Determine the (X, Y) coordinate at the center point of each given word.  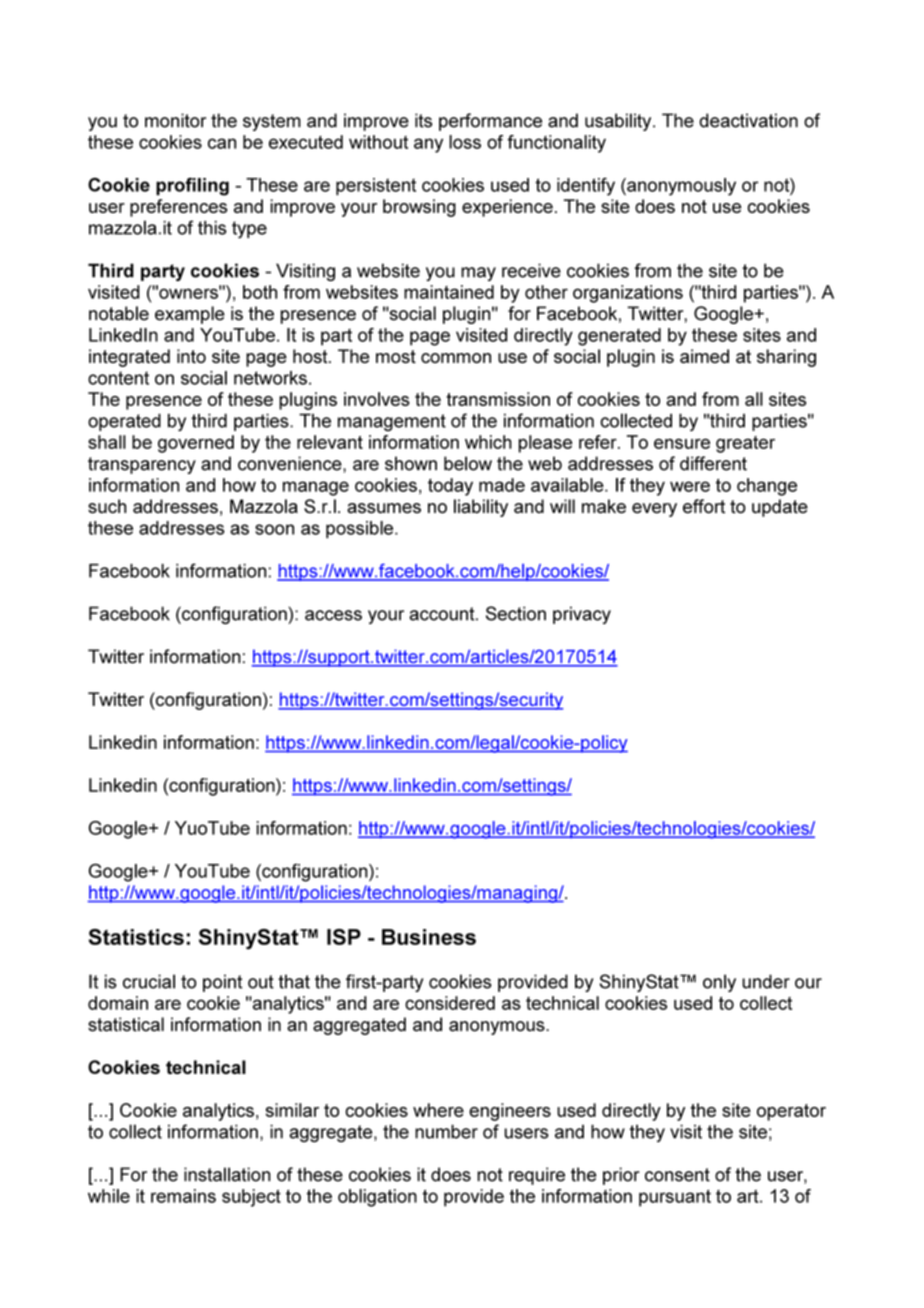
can (222, 143)
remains (183, 1196)
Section (516, 613)
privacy (582, 615)
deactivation (748, 120)
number (446, 1131)
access (333, 615)
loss (465, 142)
